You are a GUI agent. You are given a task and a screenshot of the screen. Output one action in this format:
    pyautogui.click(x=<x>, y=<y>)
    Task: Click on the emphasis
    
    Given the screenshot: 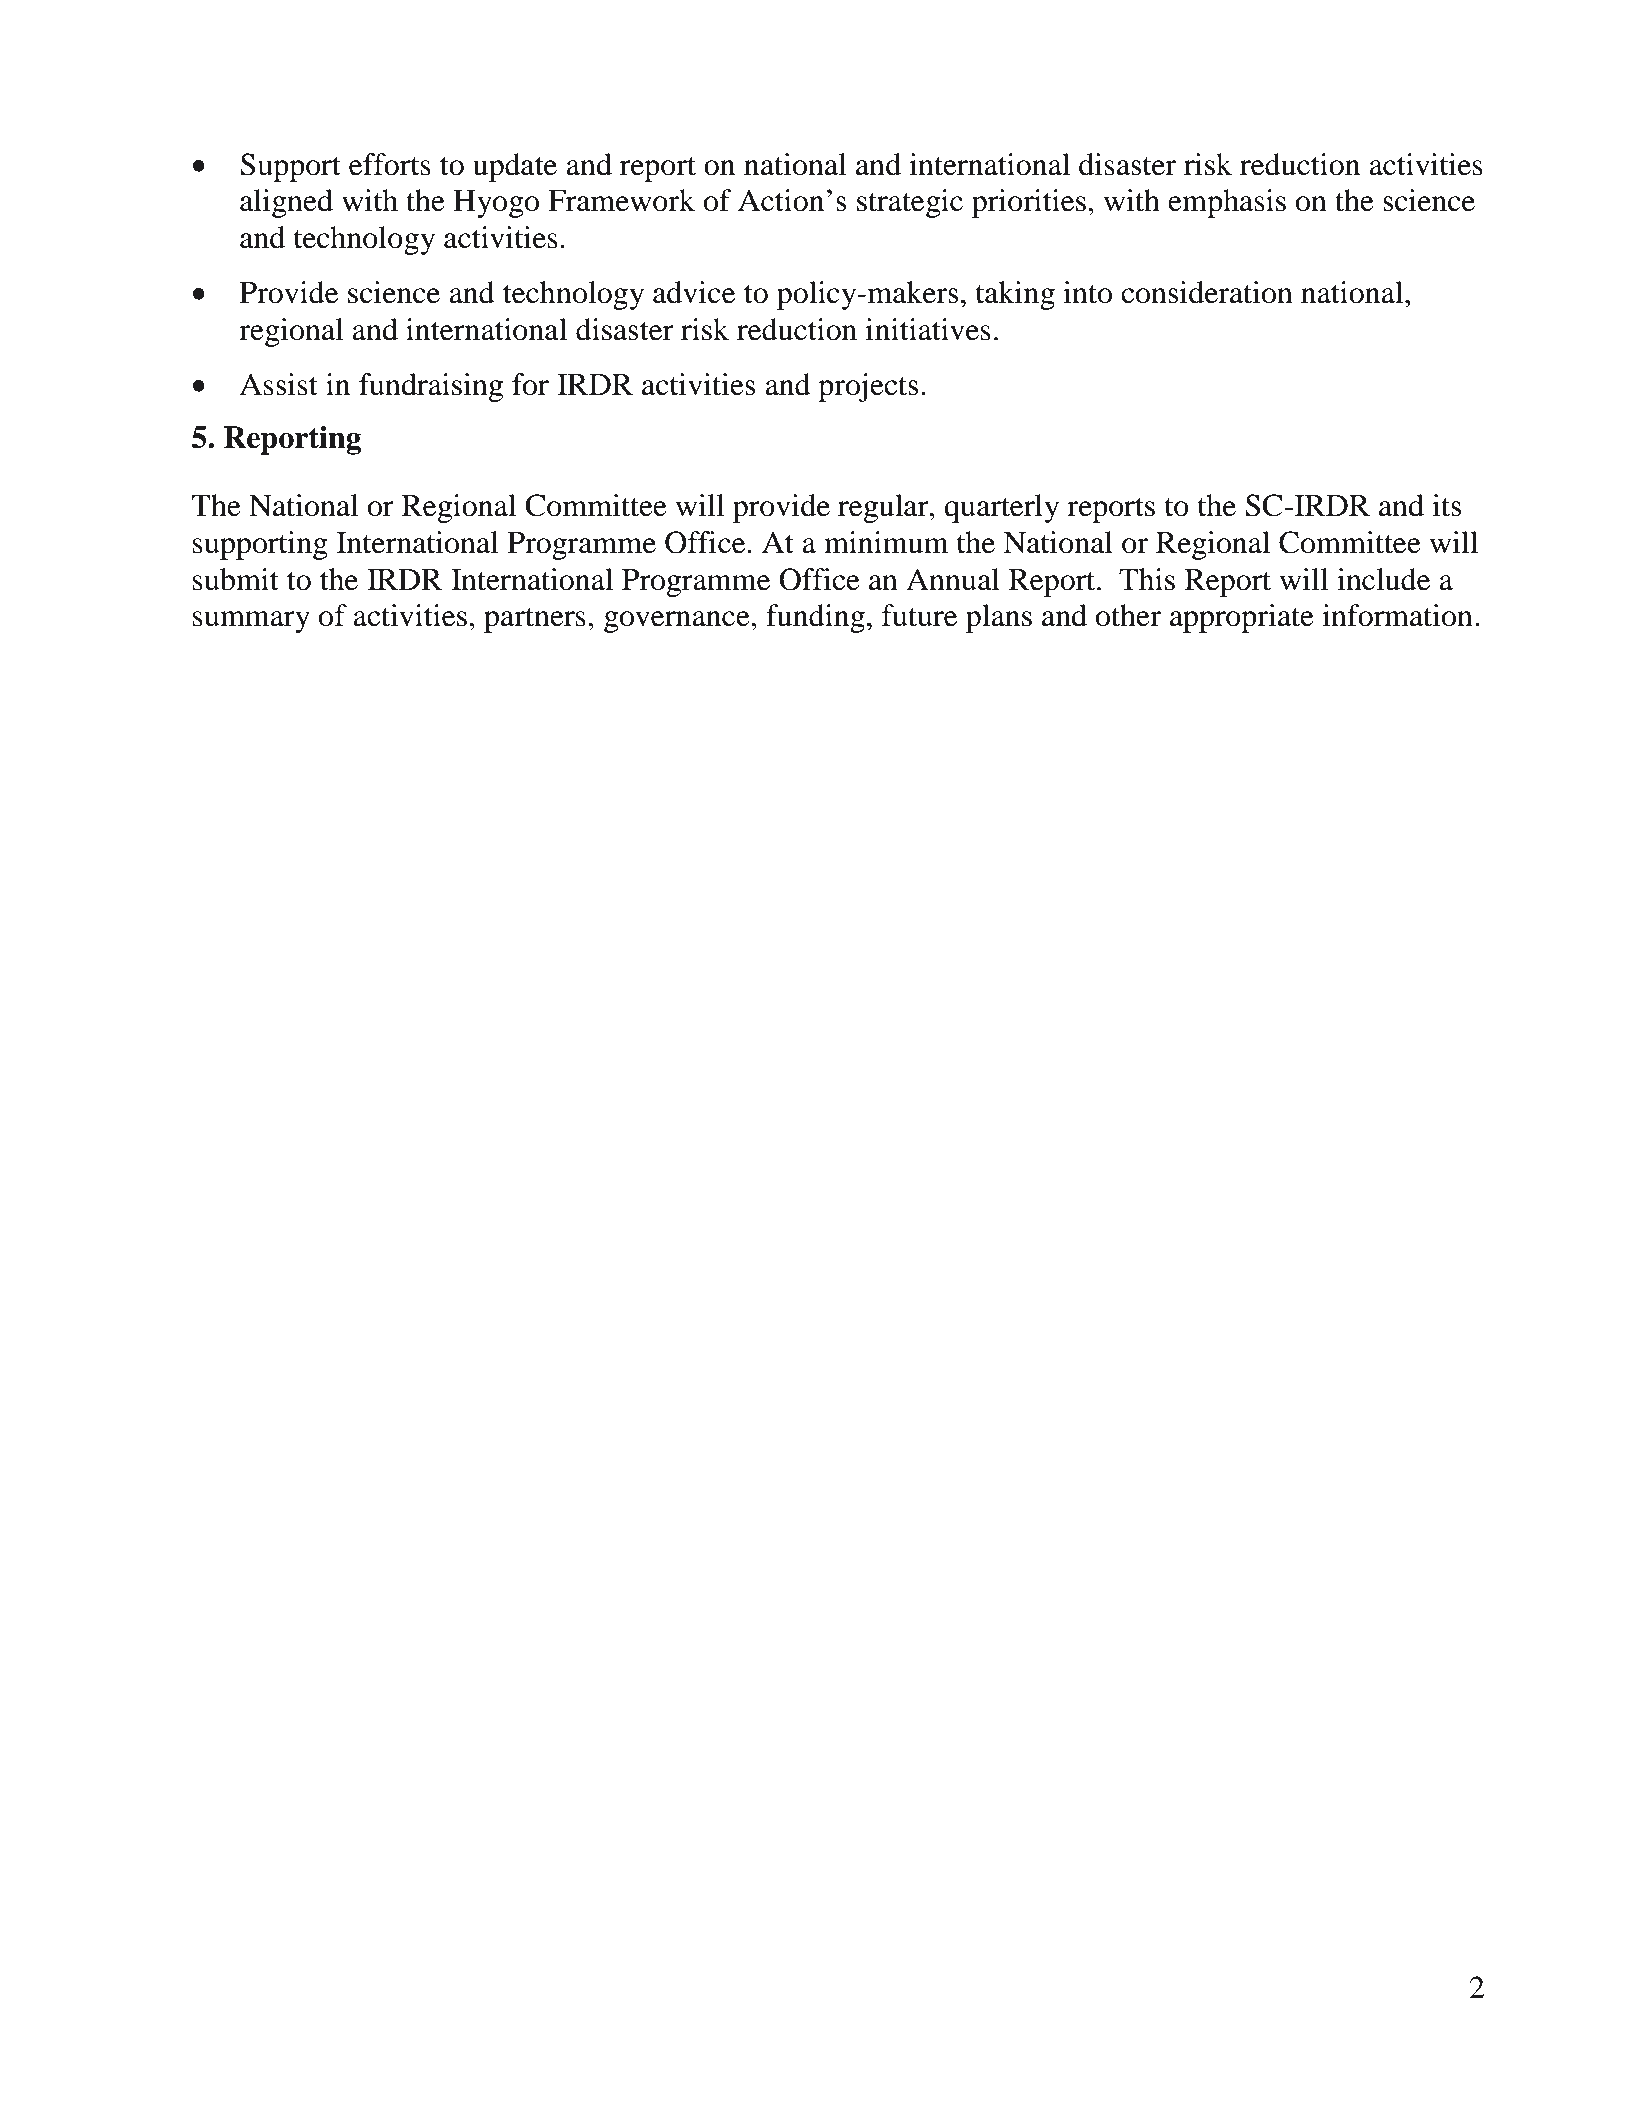 What is the action you would take?
    pyautogui.click(x=1227, y=203)
